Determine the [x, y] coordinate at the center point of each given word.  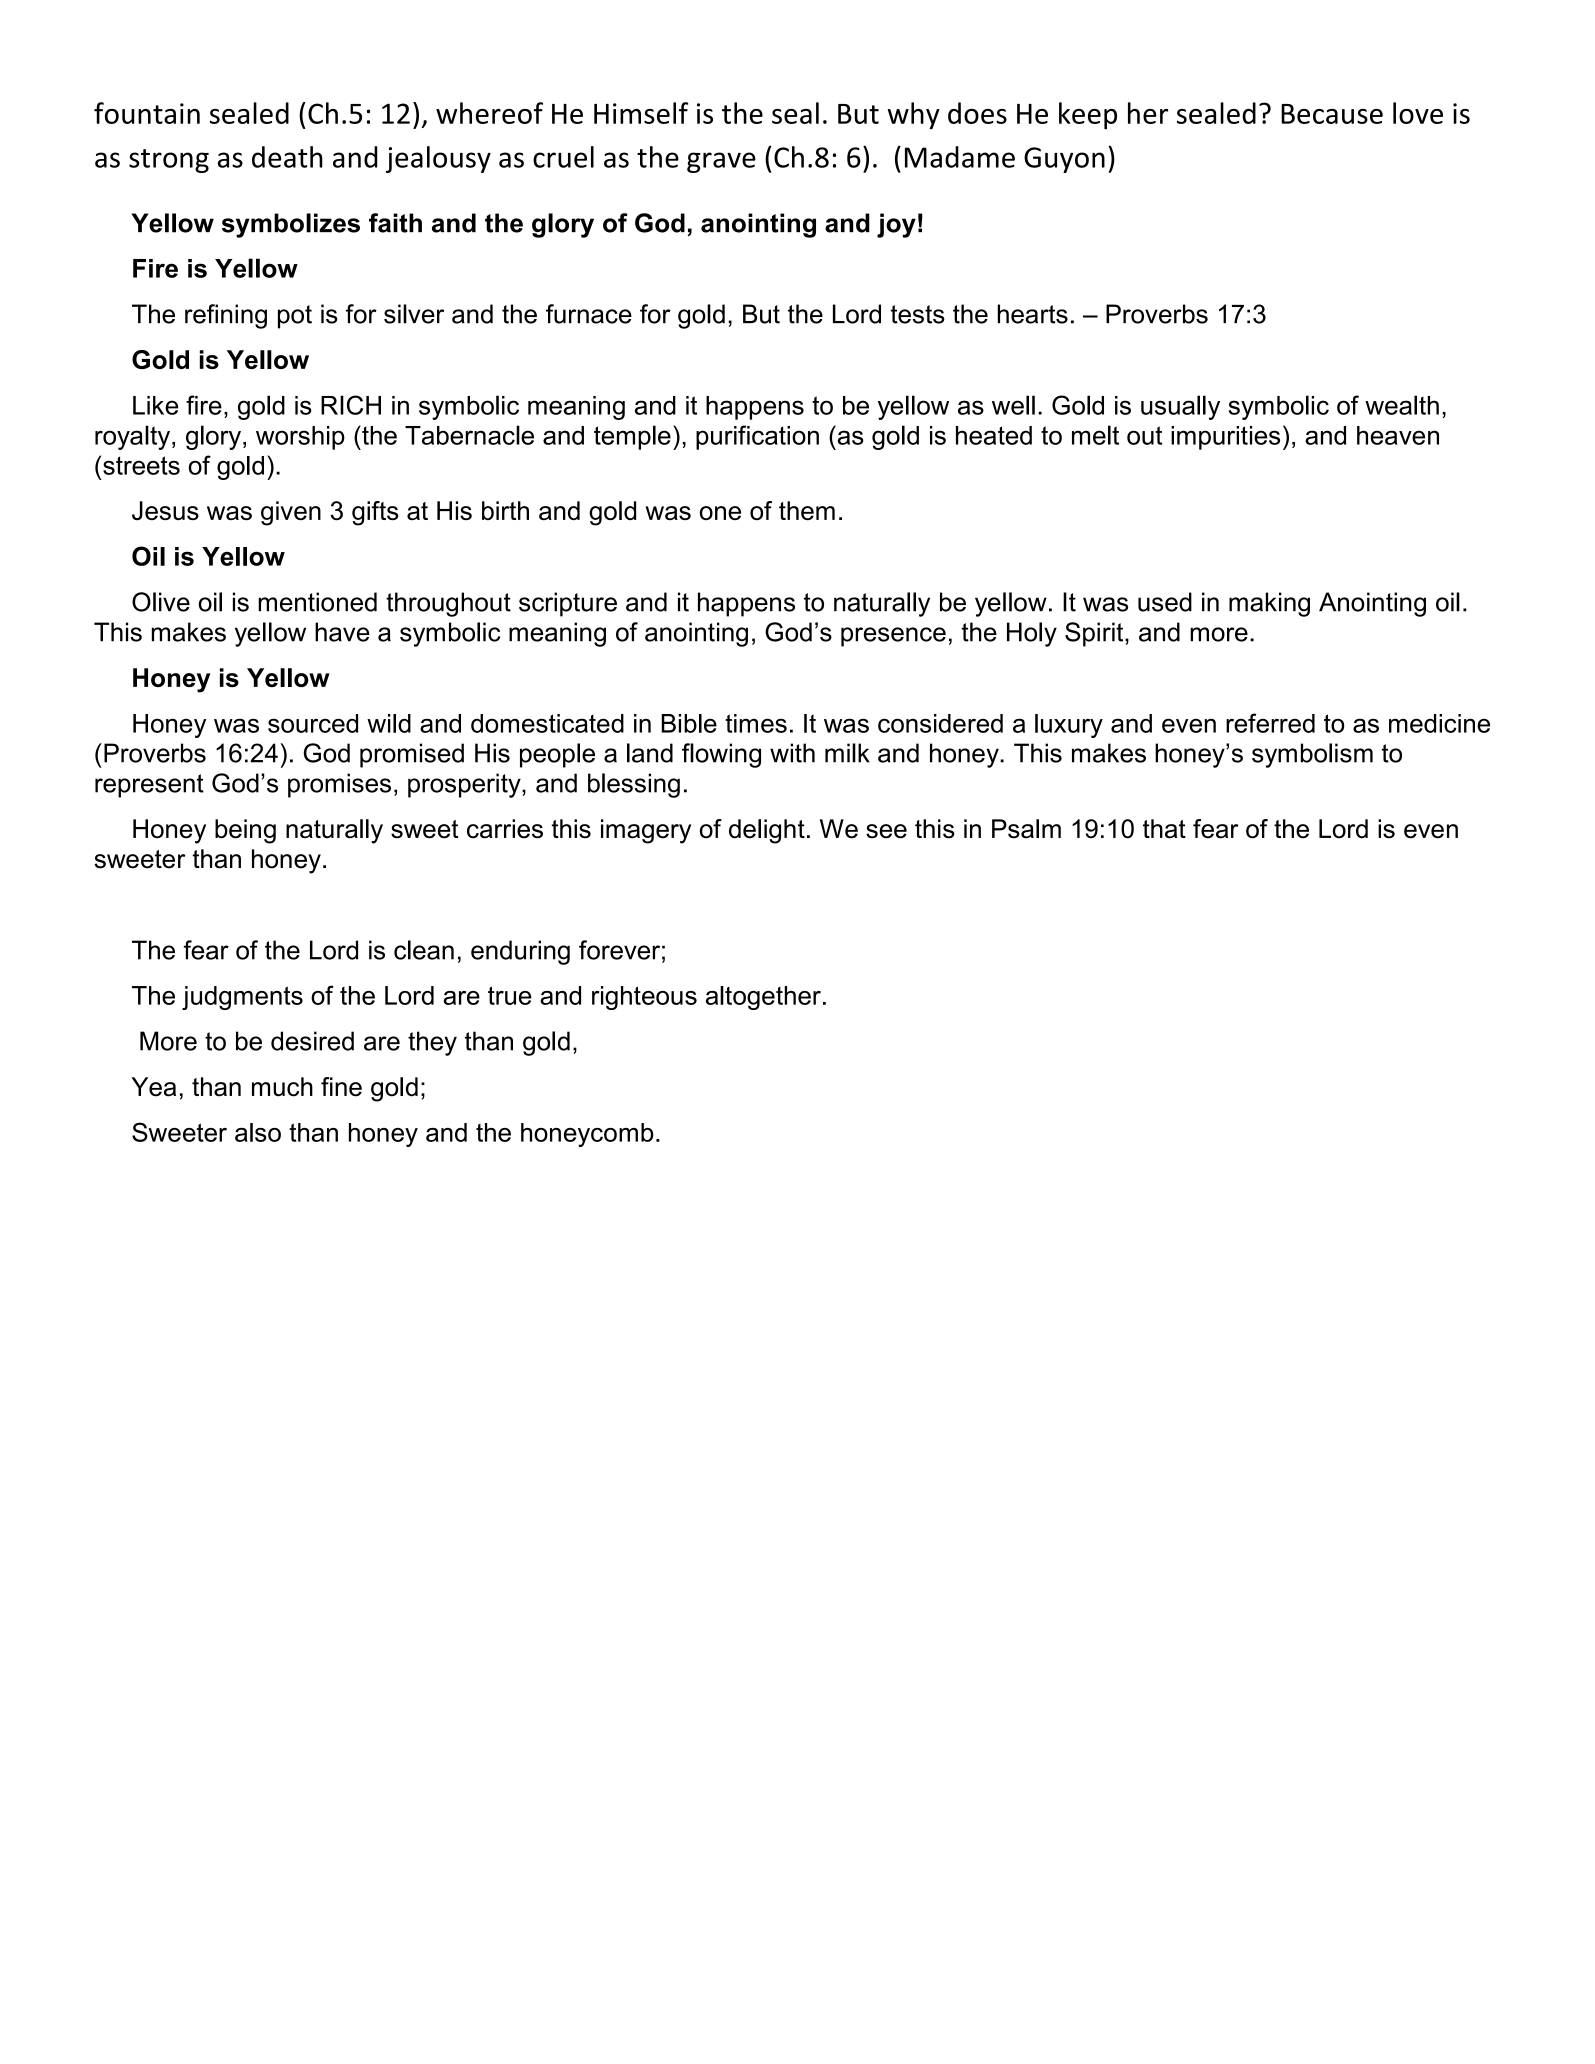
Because [1332, 114]
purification [757, 437]
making [1269, 604]
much [282, 1087]
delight [767, 831]
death [287, 157]
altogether [763, 998]
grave [721, 162]
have [342, 632]
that [1164, 829]
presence [893, 637]
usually [1180, 407]
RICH [351, 405]
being [245, 831]
